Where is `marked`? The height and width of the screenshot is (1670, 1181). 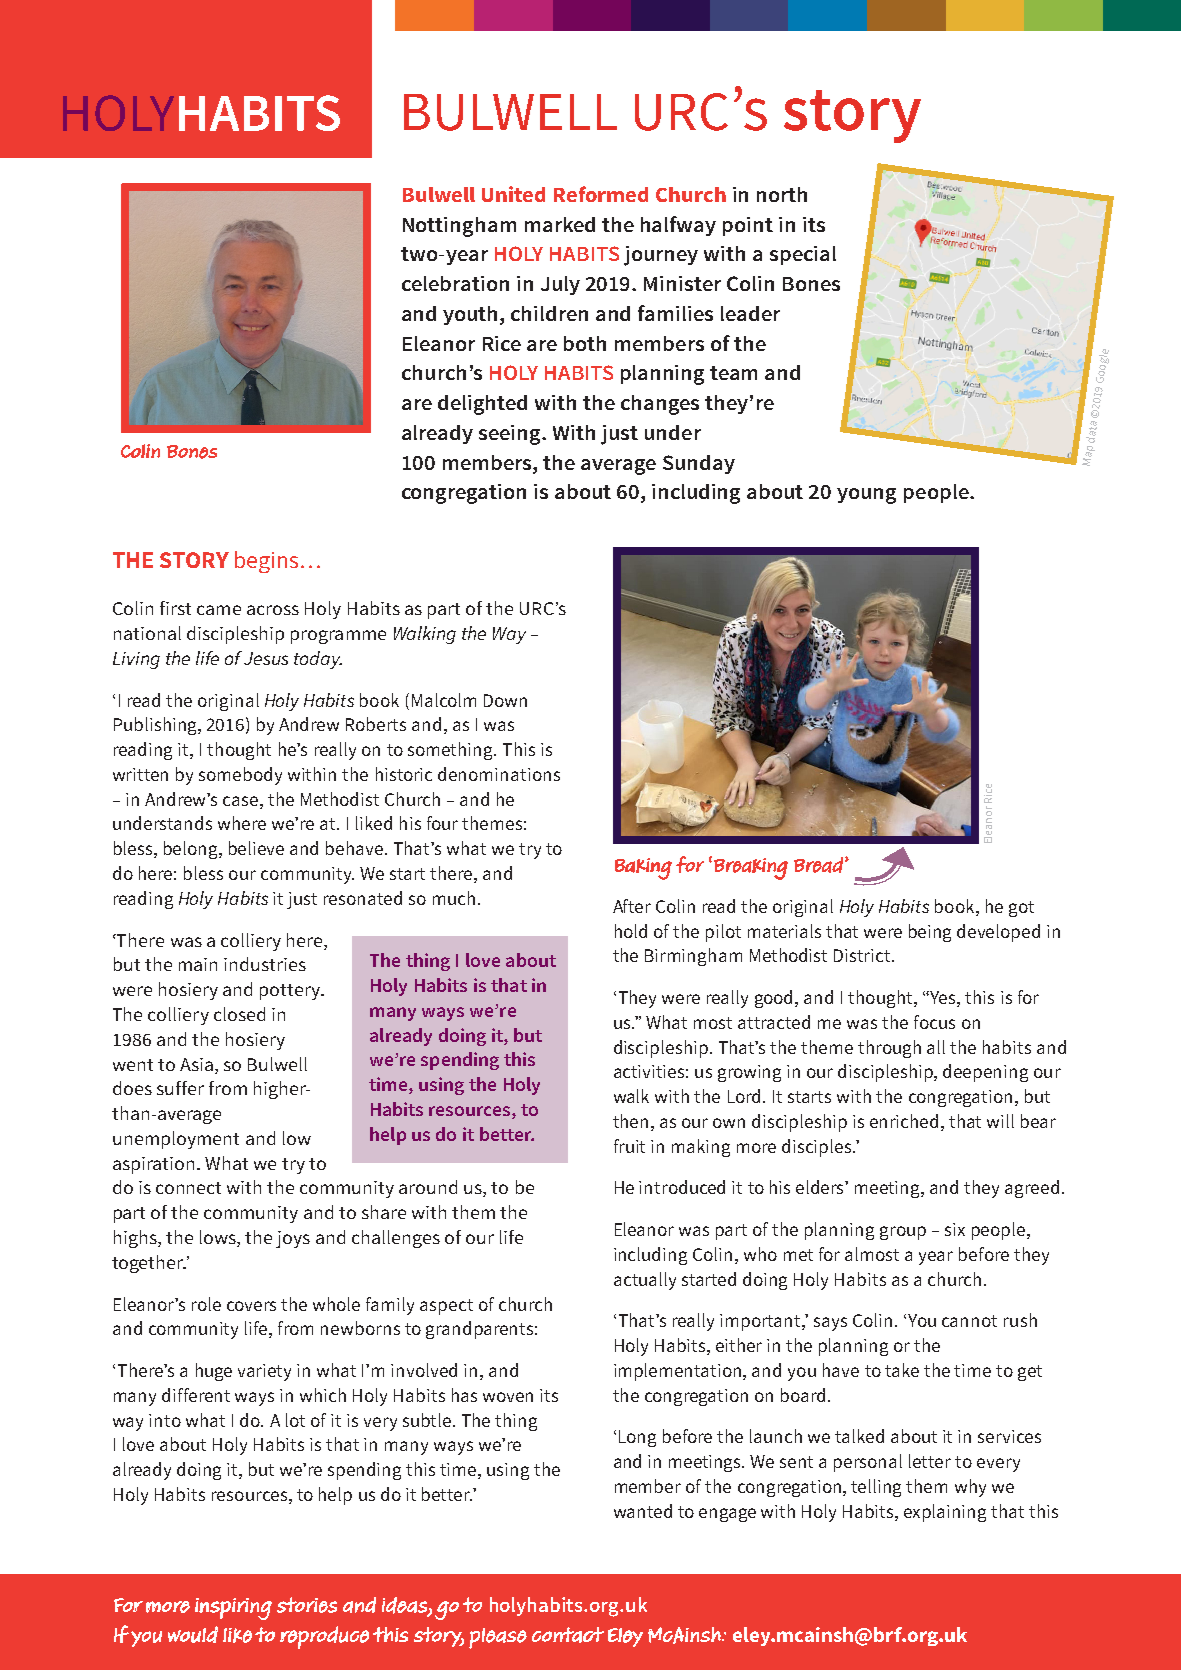
marked is located at coordinates (560, 224).
